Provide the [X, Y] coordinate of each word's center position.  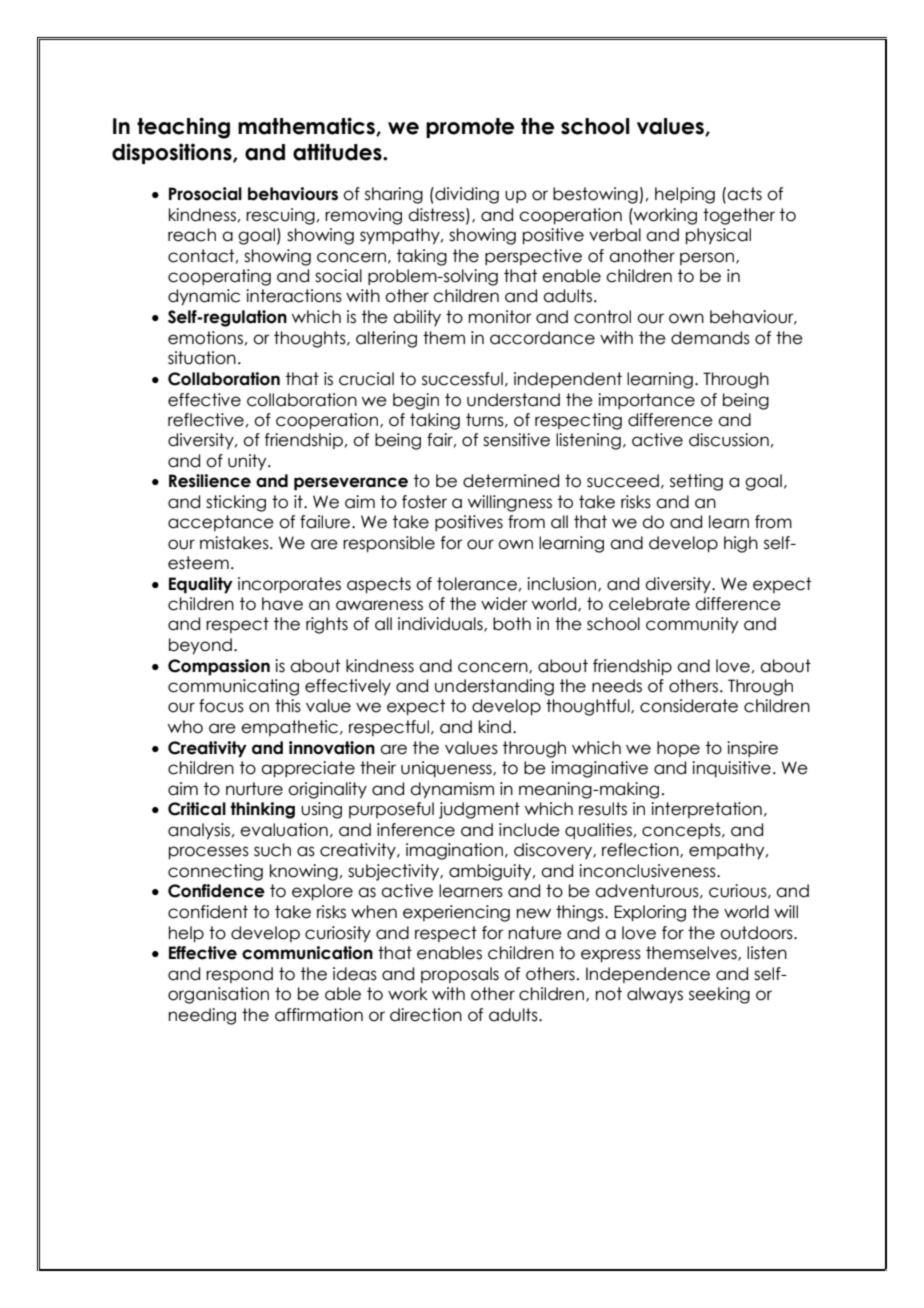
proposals [460, 975]
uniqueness [447, 769]
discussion [729, 440]
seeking [719, 995]
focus [221, 706]
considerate [689, 706]
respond [239, 975]
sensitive [516, 440]
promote [470, 128]
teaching [183, 128]
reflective [206, 420]
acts [744, 194]
